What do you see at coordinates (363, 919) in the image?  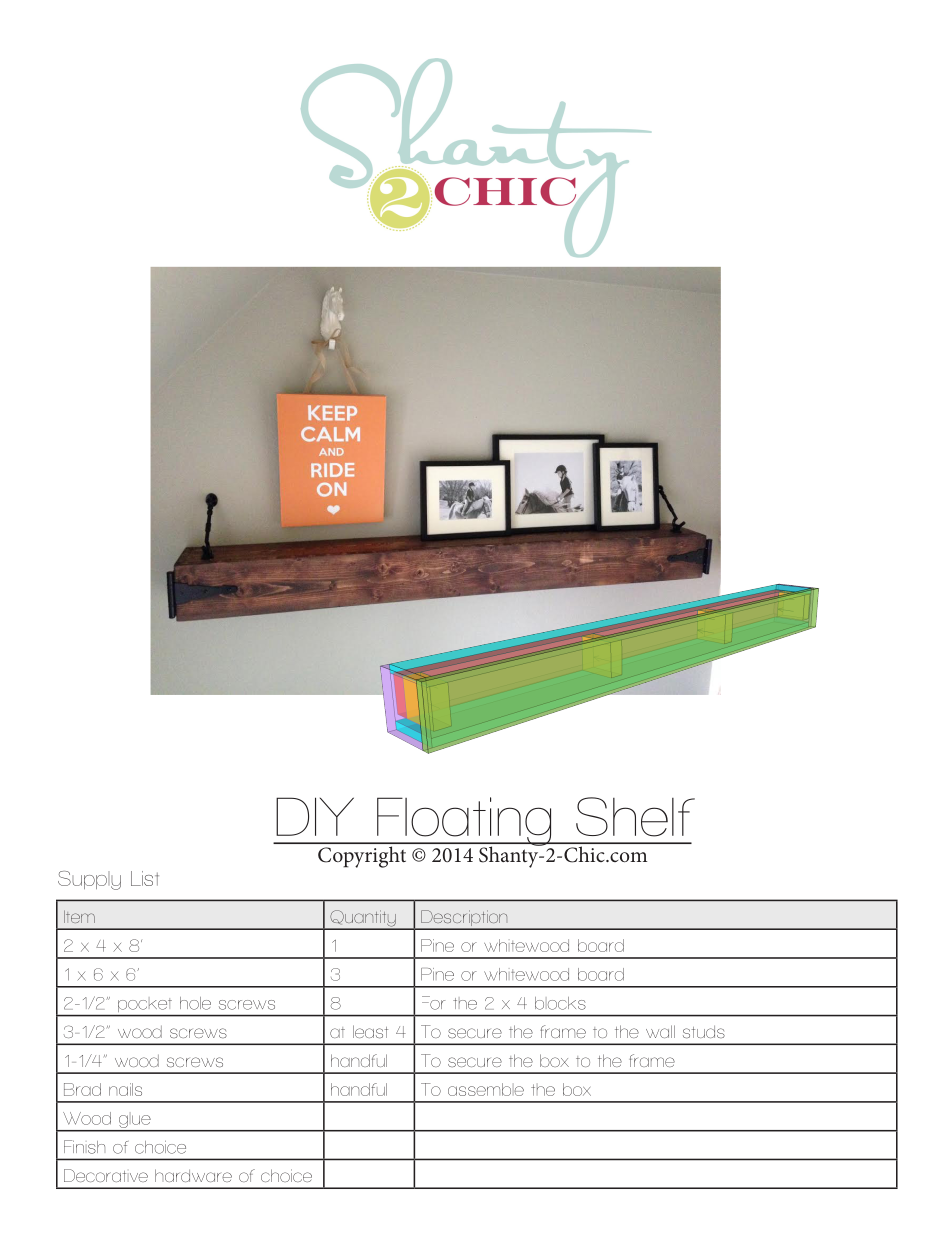 I see `Quantity` at bounding box center [363, 919].
